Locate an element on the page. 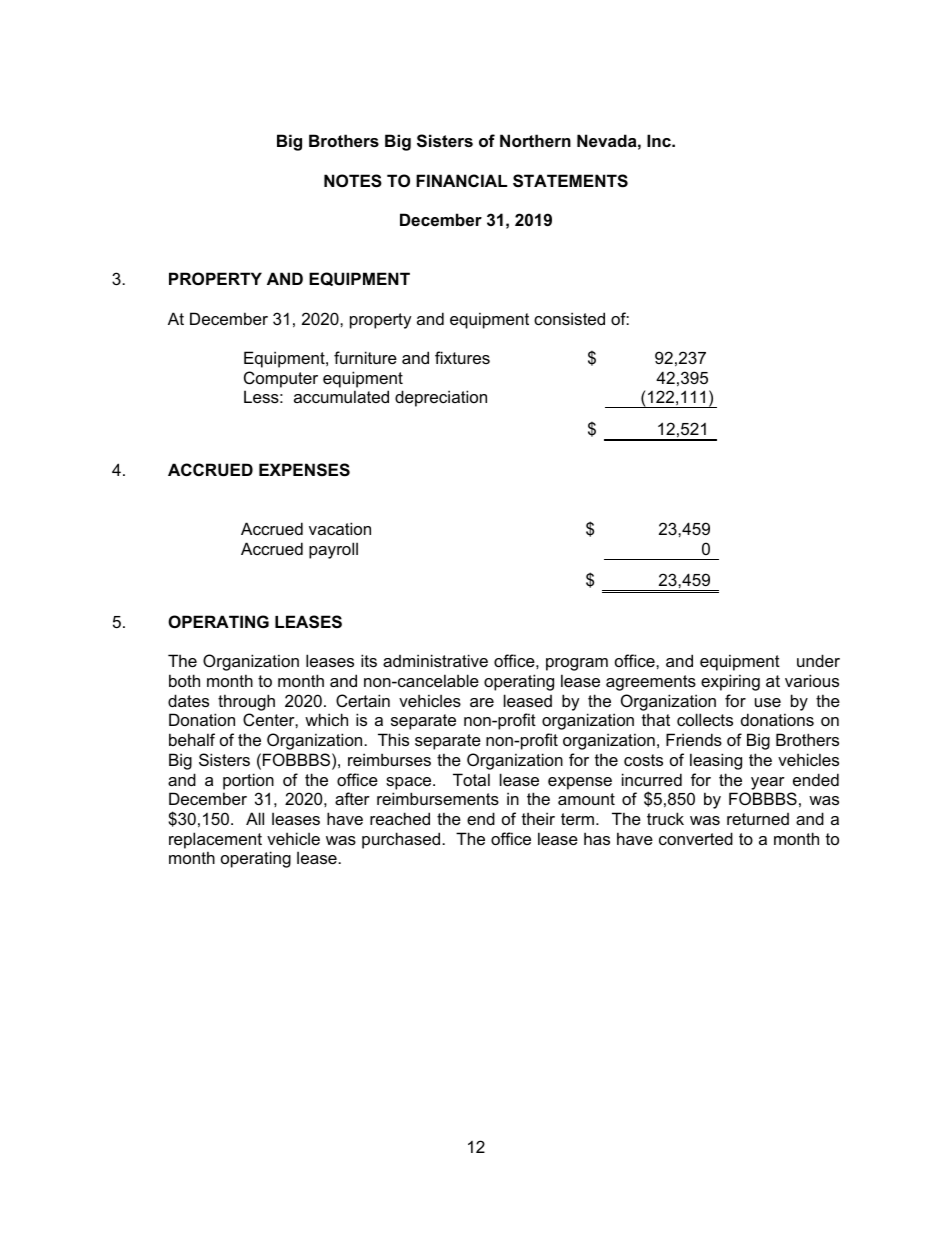 This page has height=1233, width=952. consisted is located at coordinates (569, 318).
